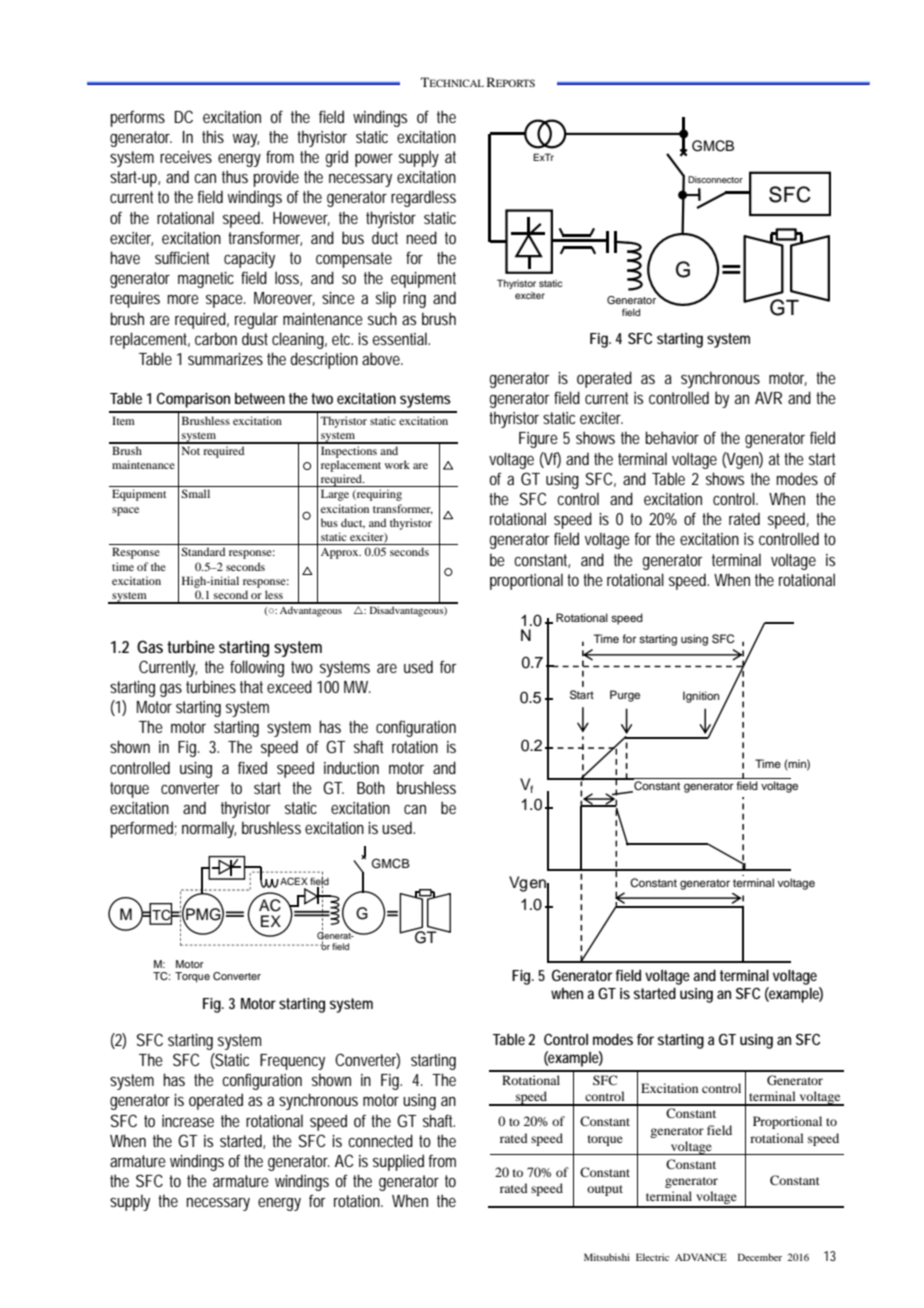  I want to click on Both, so click(371, 787).
